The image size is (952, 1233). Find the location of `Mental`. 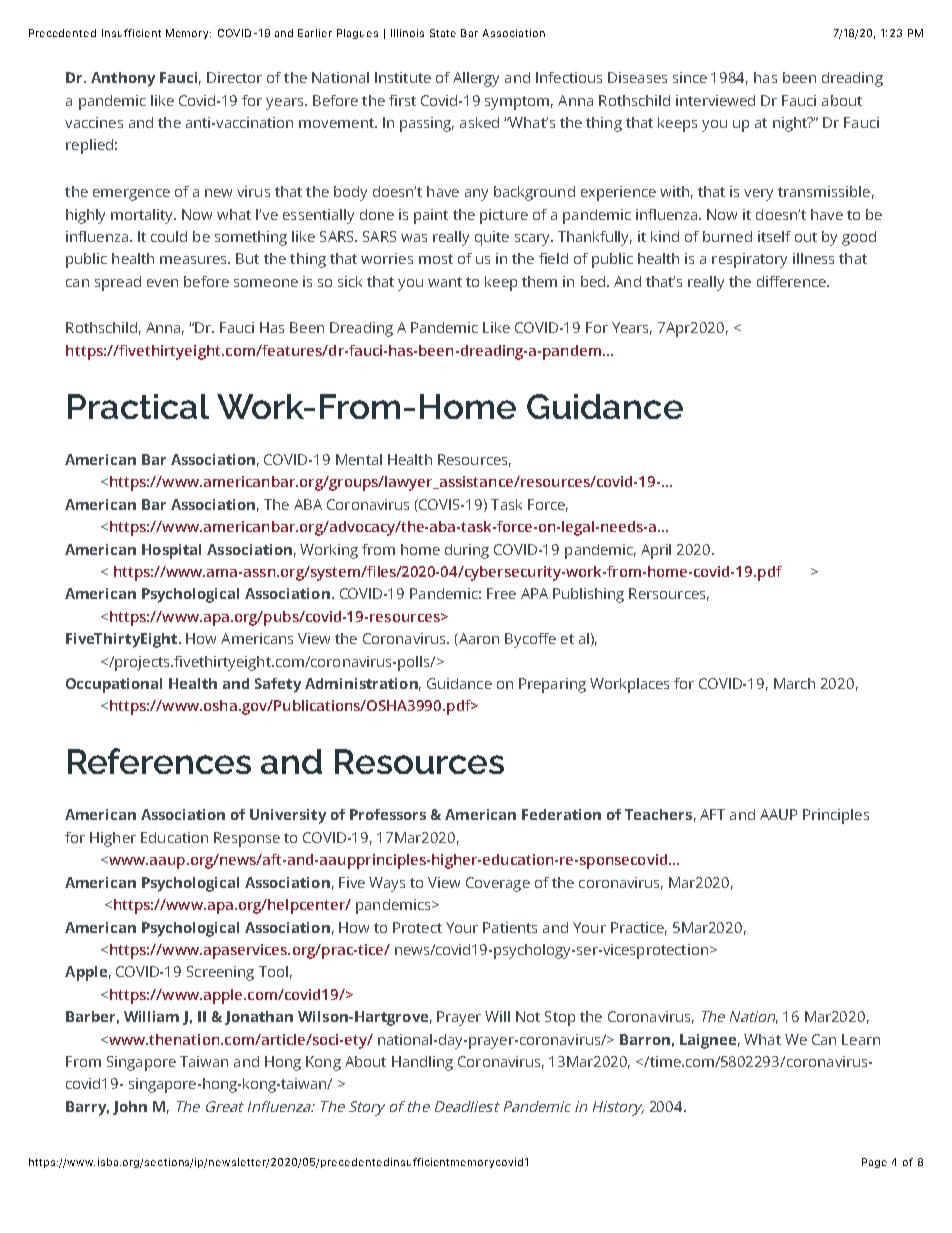

Mental is located at coordinates (359, 459).
